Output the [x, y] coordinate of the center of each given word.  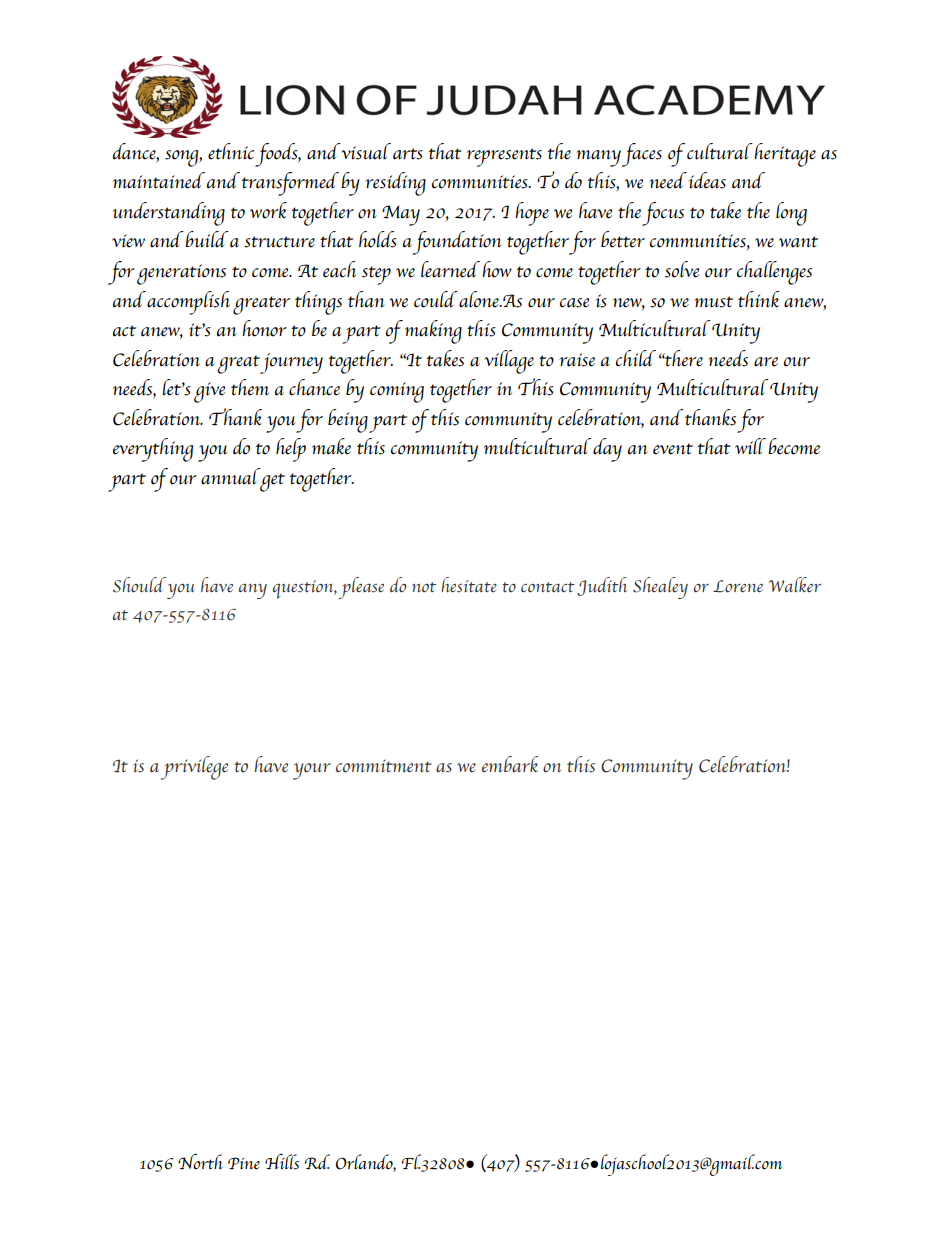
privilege [194, 768]
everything [153, 450]
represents [504, 157]
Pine [244, 1163]
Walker [795, 584]
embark [510, 764]
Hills [282, 1161]
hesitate [469, 585]
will [750, 446]
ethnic [231, 151]
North [200, 1161]
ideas [707, 180]
